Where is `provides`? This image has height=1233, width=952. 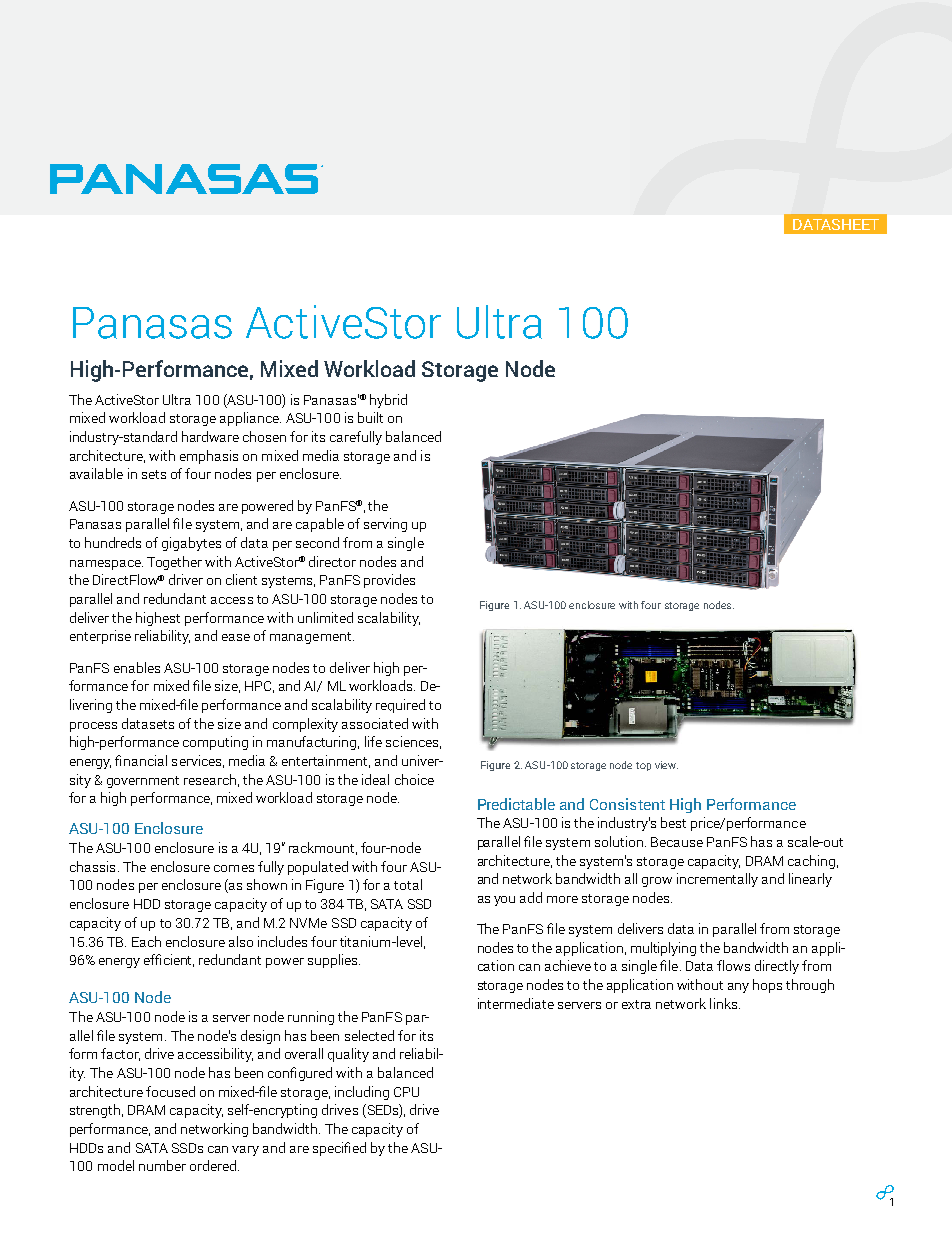 provides is located at coordinates (389, 581).
